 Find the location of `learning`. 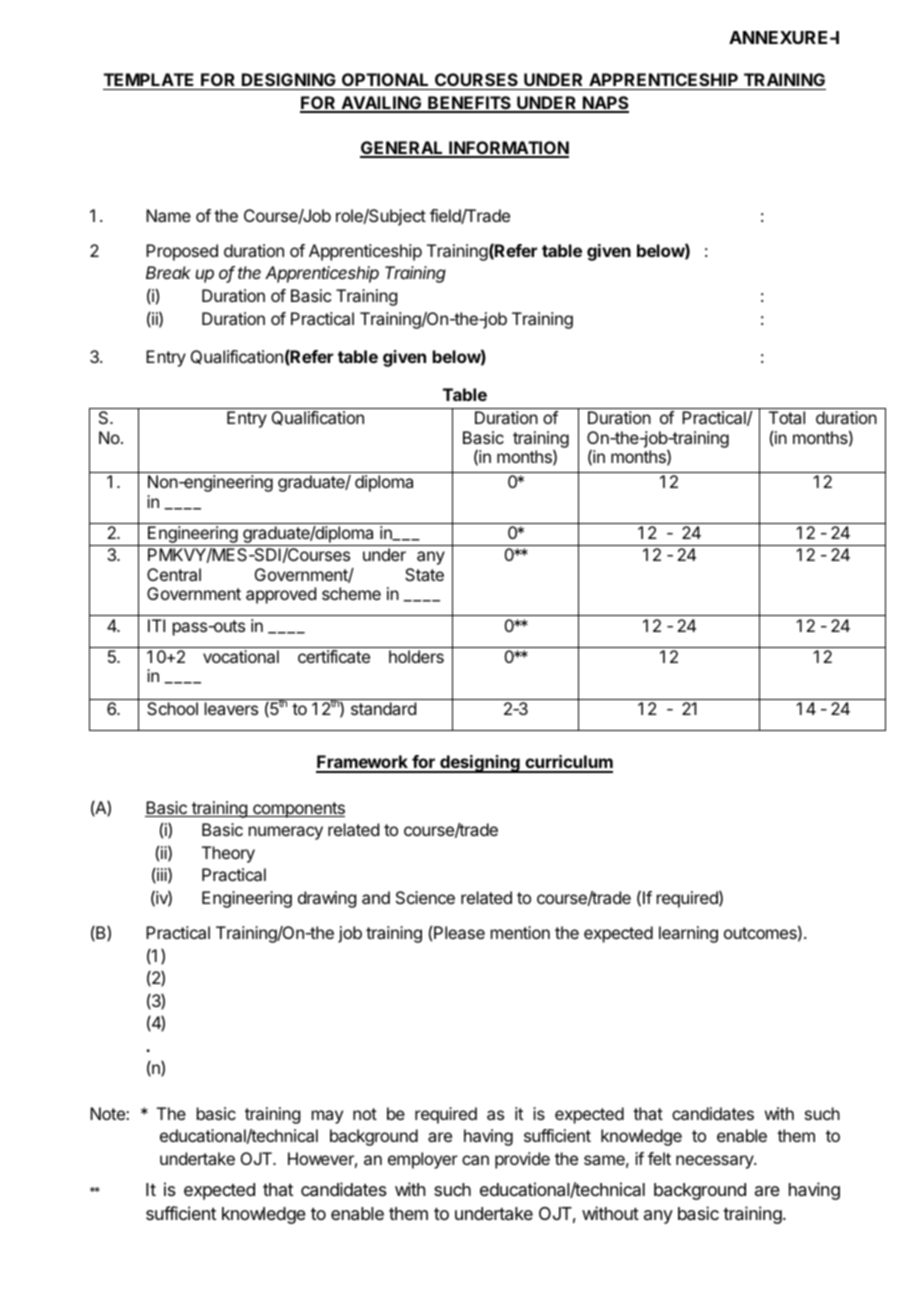

learning is located at coordinates (688, 934).
